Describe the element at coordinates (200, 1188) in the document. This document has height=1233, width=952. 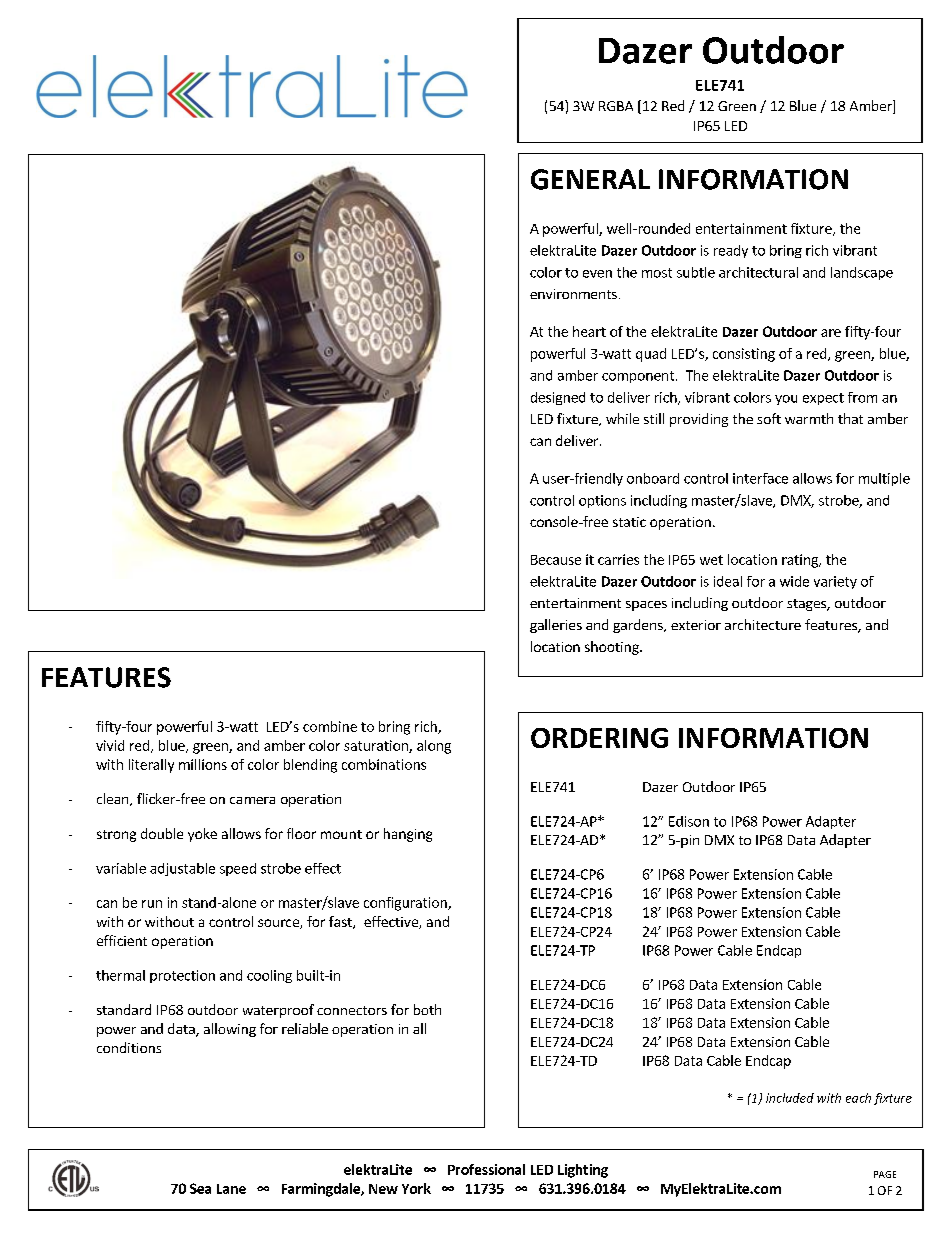
I see `Sea` at that location.
